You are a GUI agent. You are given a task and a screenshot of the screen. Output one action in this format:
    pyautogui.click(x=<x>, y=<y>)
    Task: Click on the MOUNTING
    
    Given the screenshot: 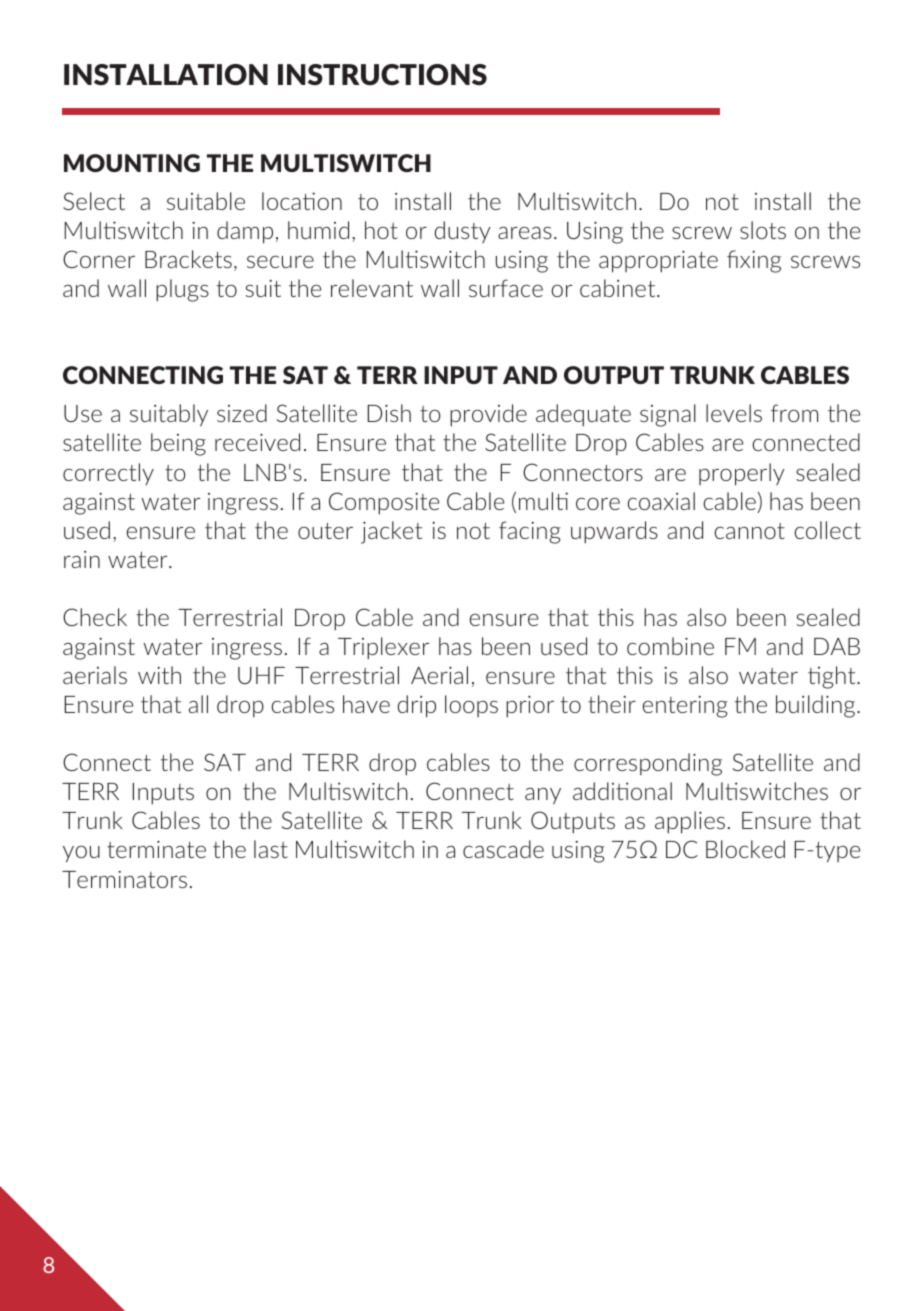 What is the action you would take?
    pyautogui.click(x=132, y=163)
